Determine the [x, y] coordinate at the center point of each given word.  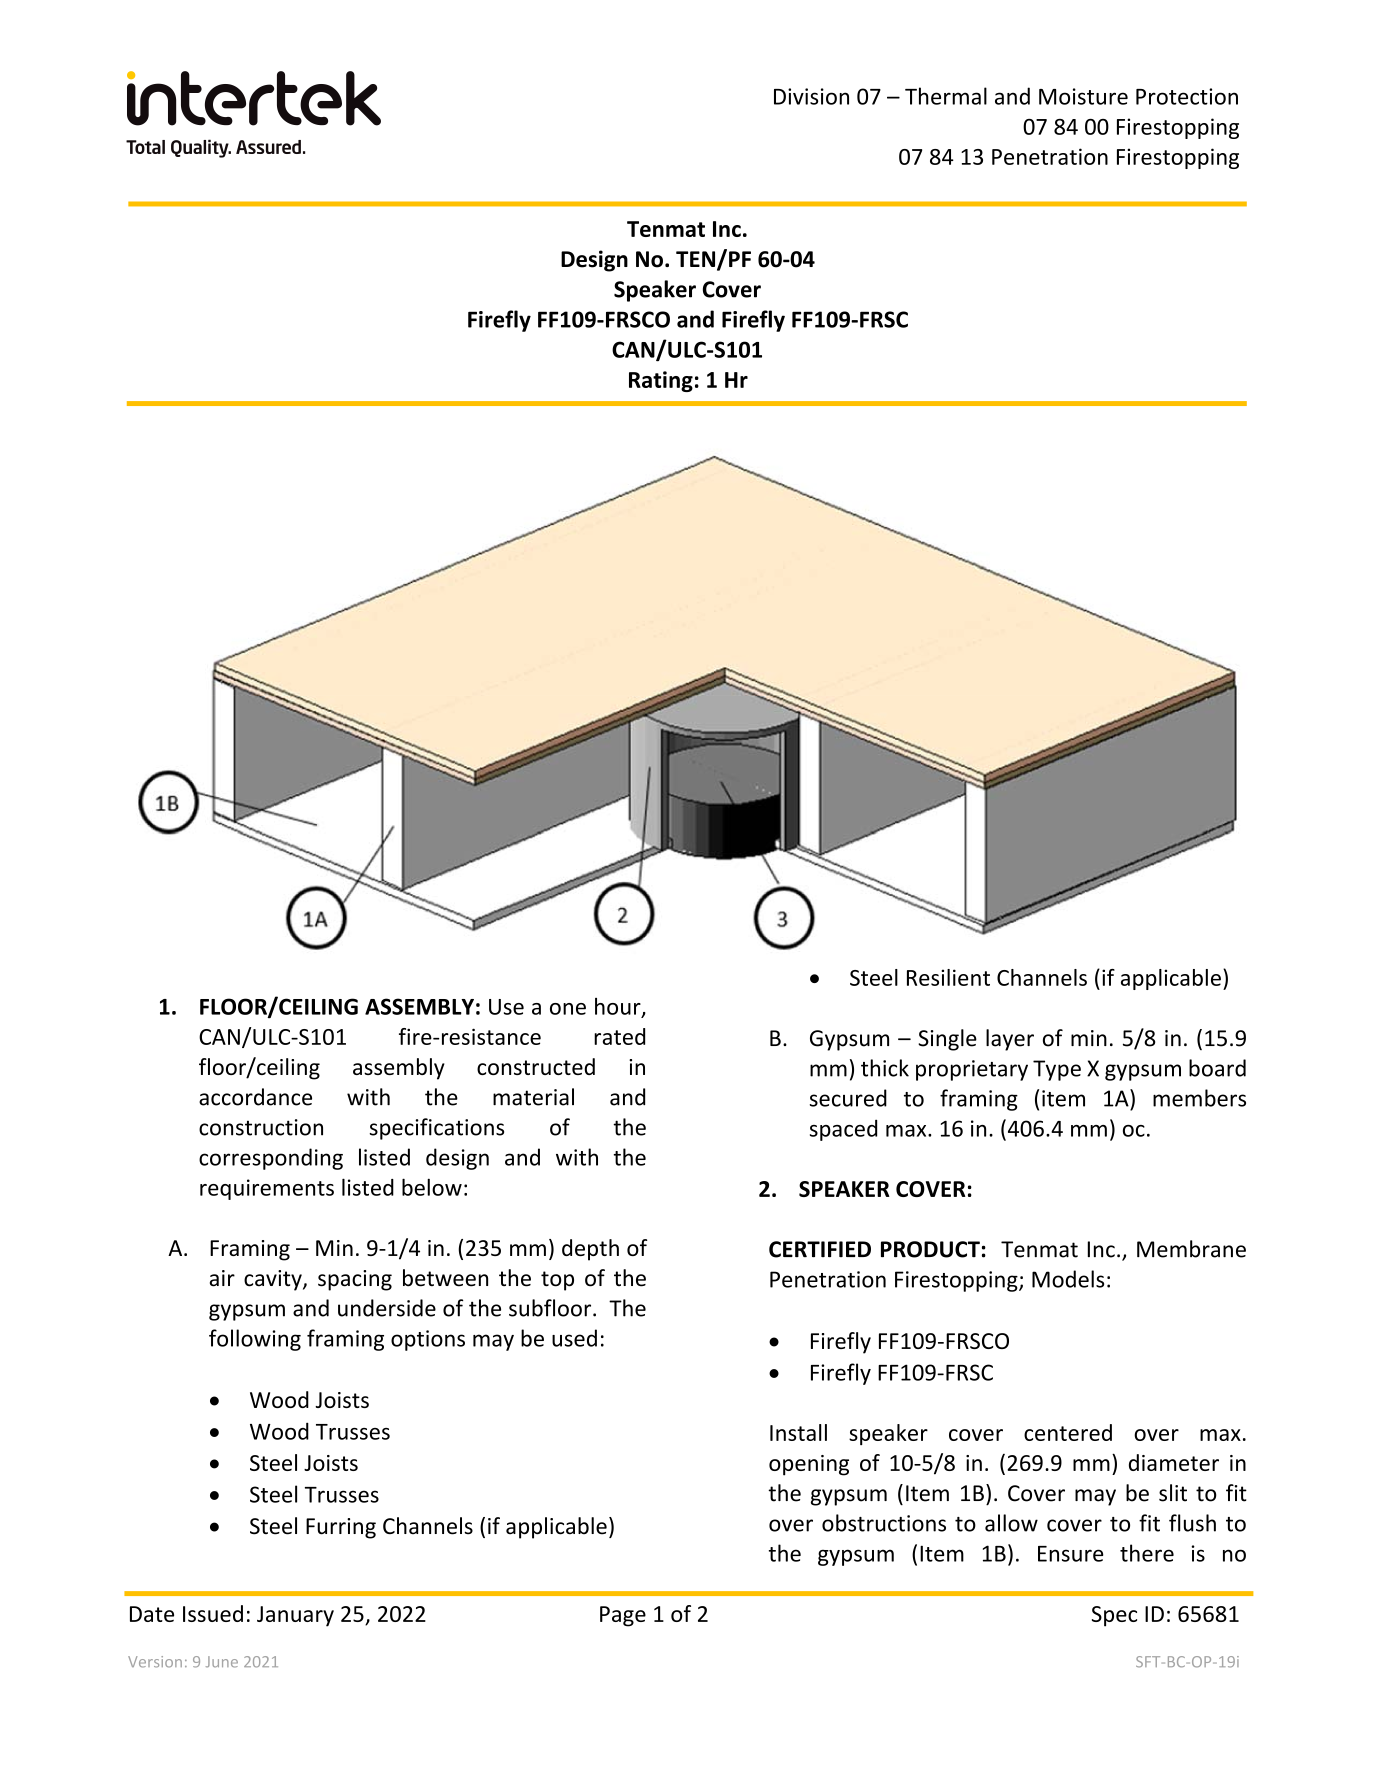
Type [1057, 1070]
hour [619, 1007]
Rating [661, 381]
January [295, 1616]
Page [623, 1616]
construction [261, 1127]
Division [811, 96]
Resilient [948, 977]
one [568, 1009]
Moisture [1083, 96]
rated [619, 1036]
